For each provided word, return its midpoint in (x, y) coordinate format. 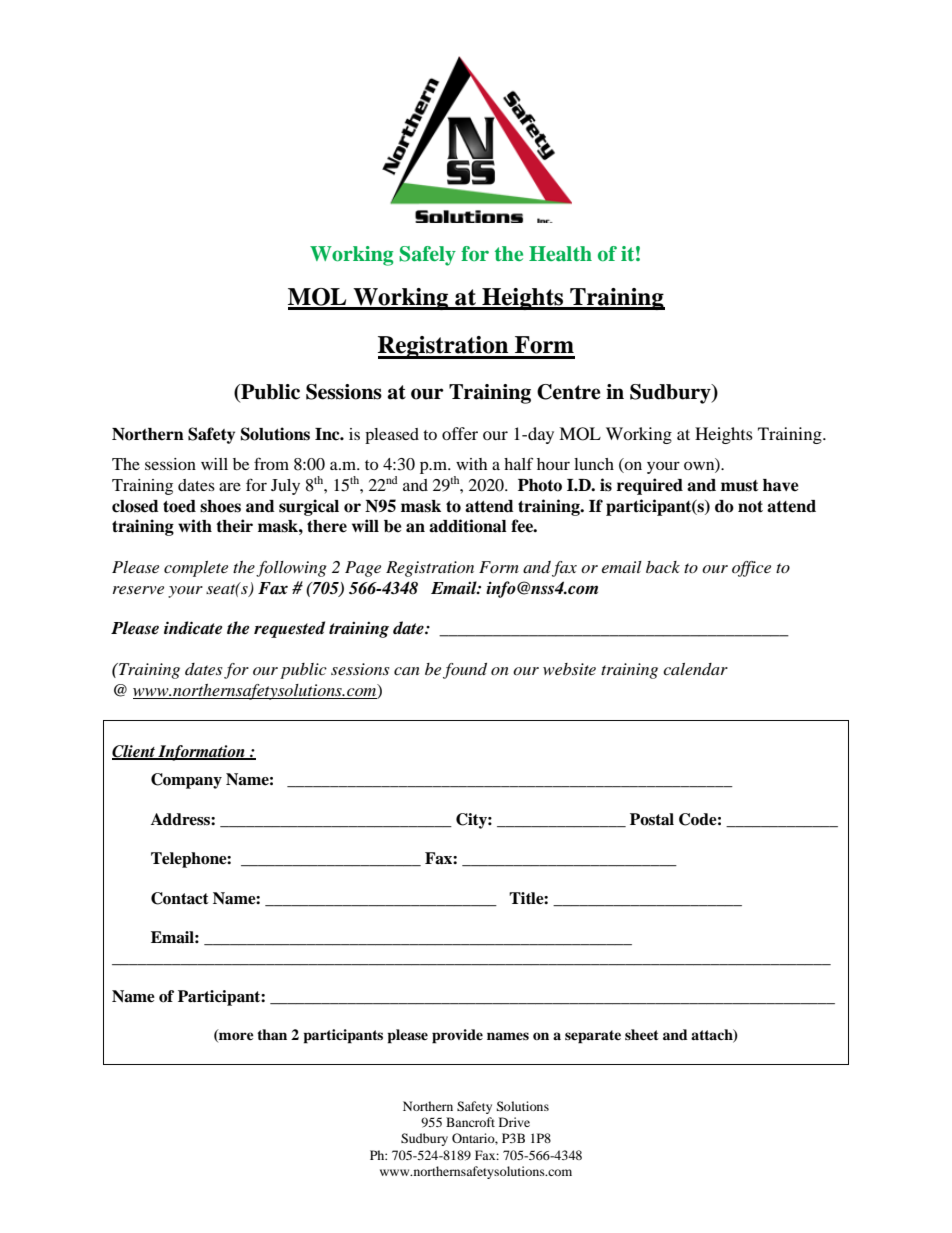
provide (457, 1036)
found (465, 671)
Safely (427, 256)
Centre (569, 392)
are (230, 486)
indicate (193, 628)
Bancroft (470, 1122)
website (569, 669)
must (739, 486)
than (272, 1034)
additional (468, 526)
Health (560, 254)
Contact (180, 898)
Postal (652, 819)
